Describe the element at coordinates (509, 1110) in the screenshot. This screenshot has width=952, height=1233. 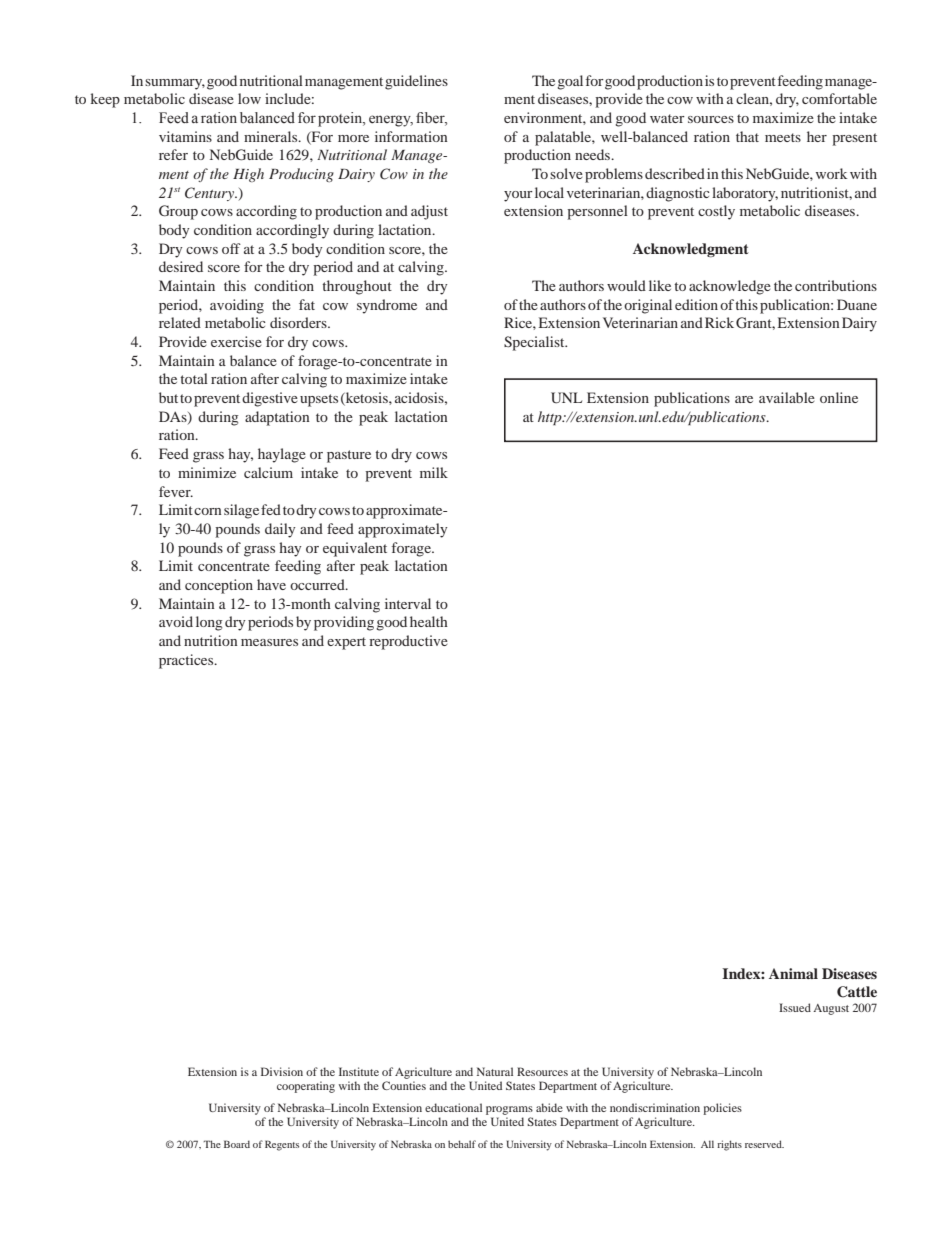
I see `programs` at that location.
